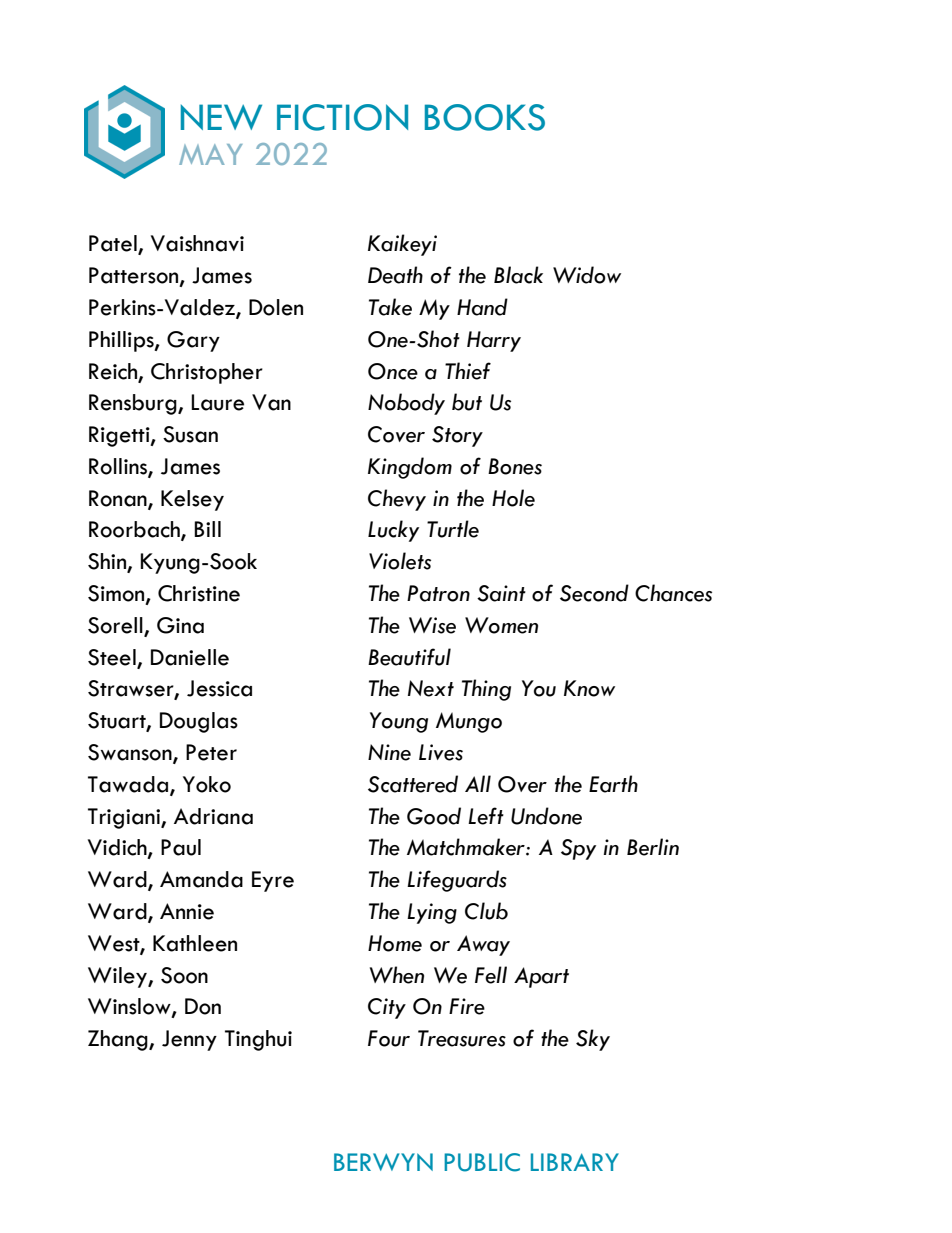  I want to click on MAY, so click(211, 154).
